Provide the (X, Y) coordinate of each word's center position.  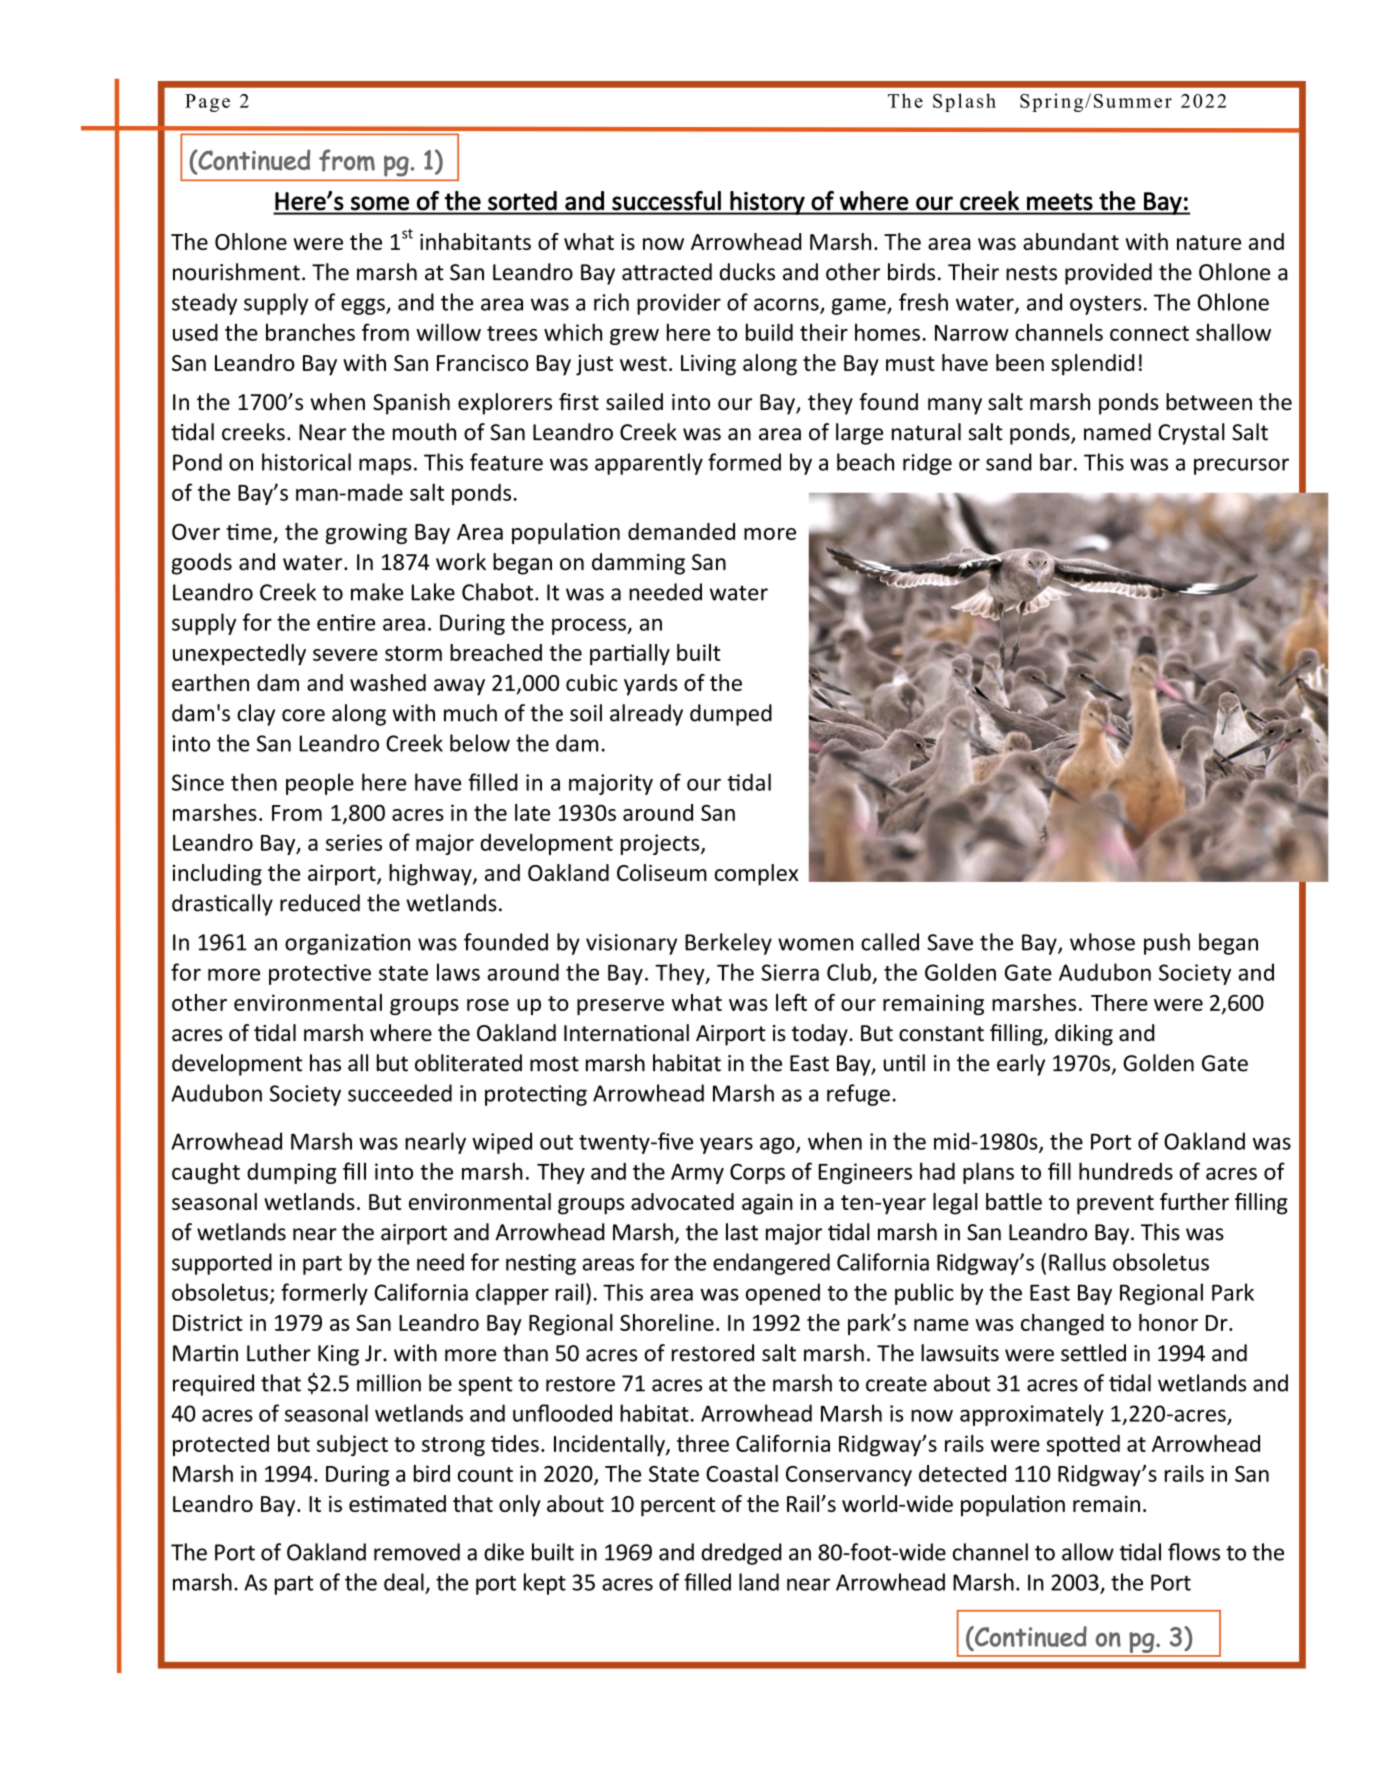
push (1167, 944)
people (320, 784)
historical (306, 462)
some (380, 203)
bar (1056, 462)
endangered (771, 1264)
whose (1102, 942)
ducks (747, 272)
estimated (397, 1503)
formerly (324, 1294)
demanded (681, 531)
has (325, 1063)
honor (1168, 1322)
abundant (1071, 241)
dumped (731, 715)
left (791, 1002)
